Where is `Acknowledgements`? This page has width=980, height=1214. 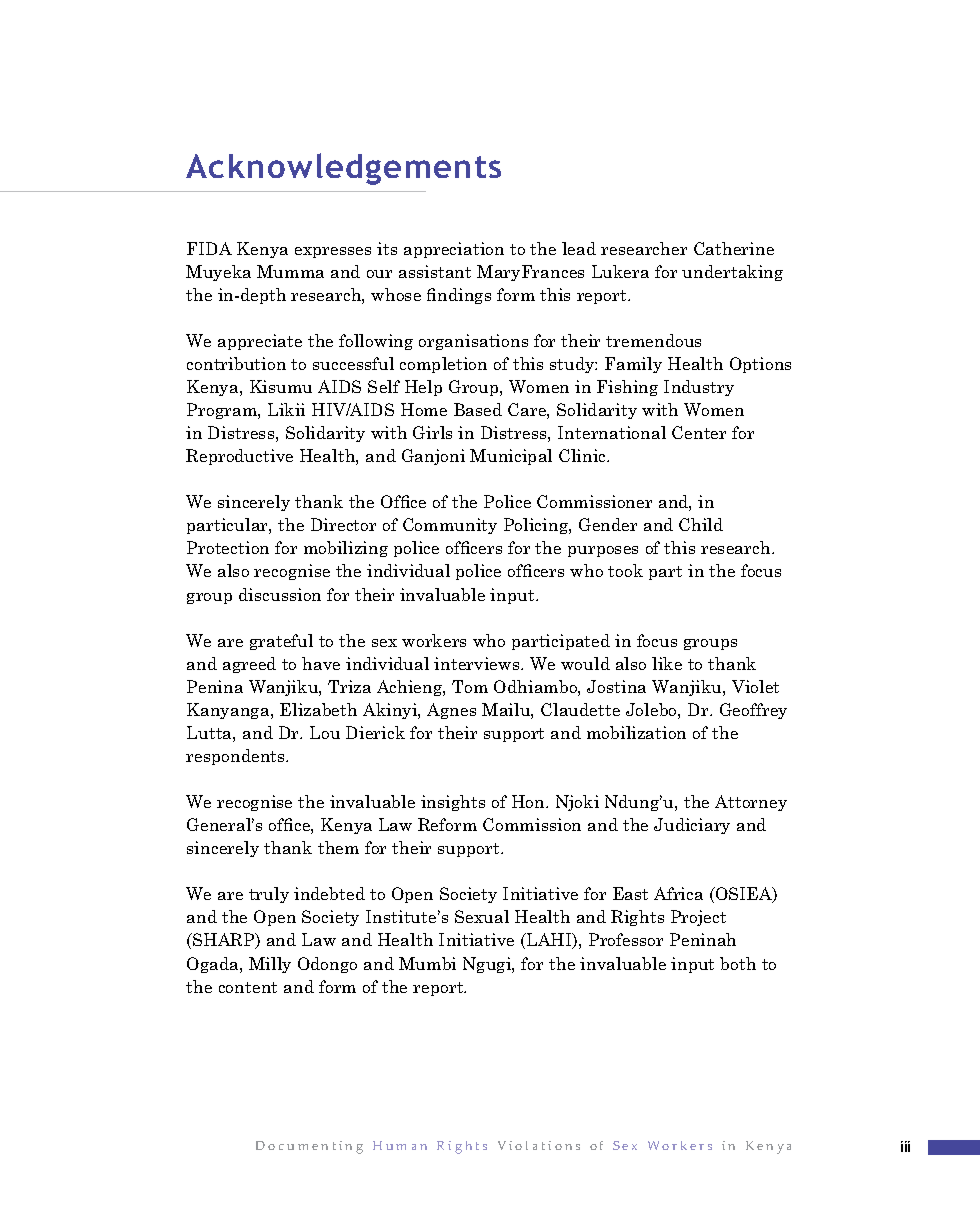
Acknowledgements is located at coordinates (343, 169).
